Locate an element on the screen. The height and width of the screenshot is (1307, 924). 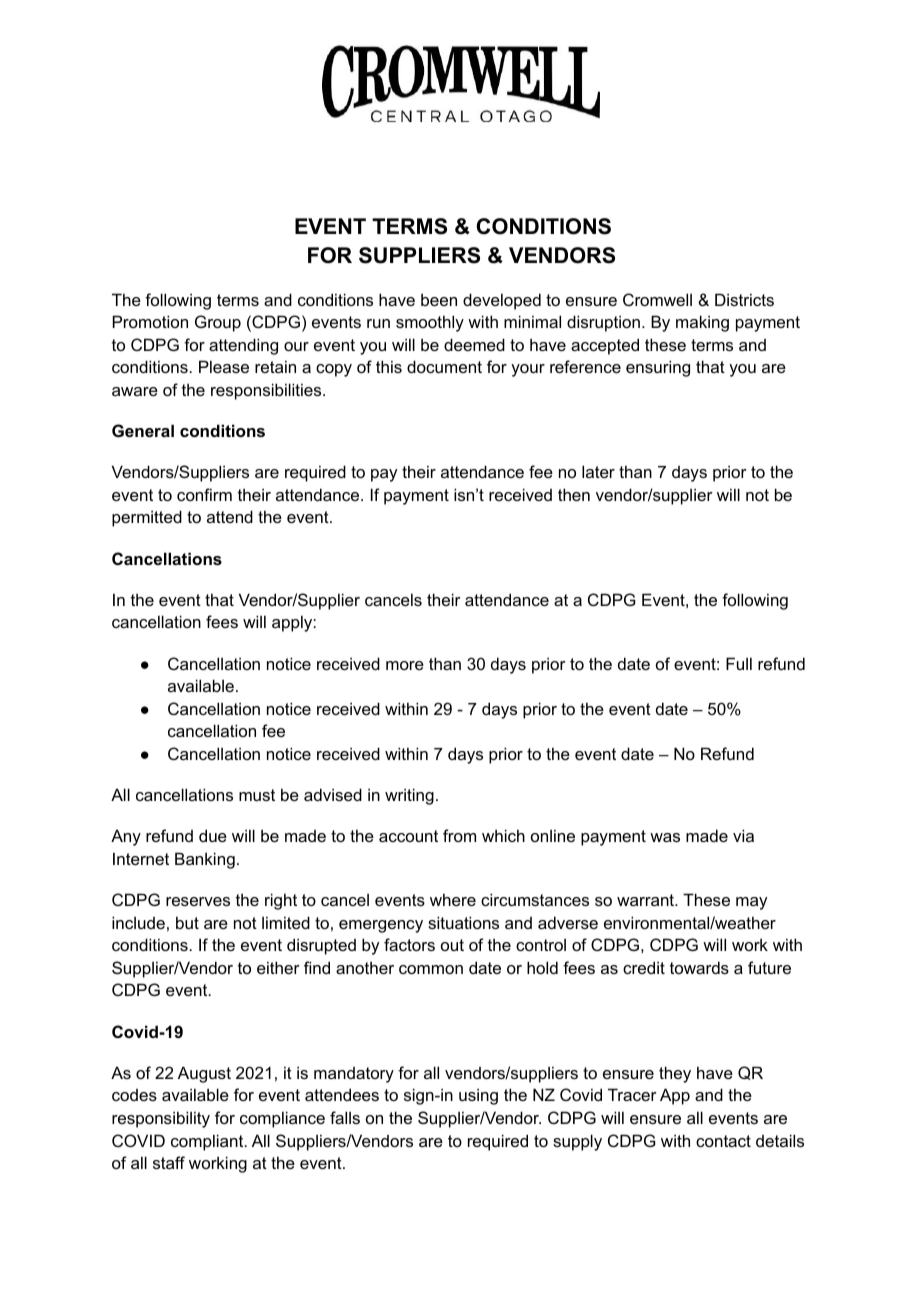
Group is located at coordinates (218, 323).
